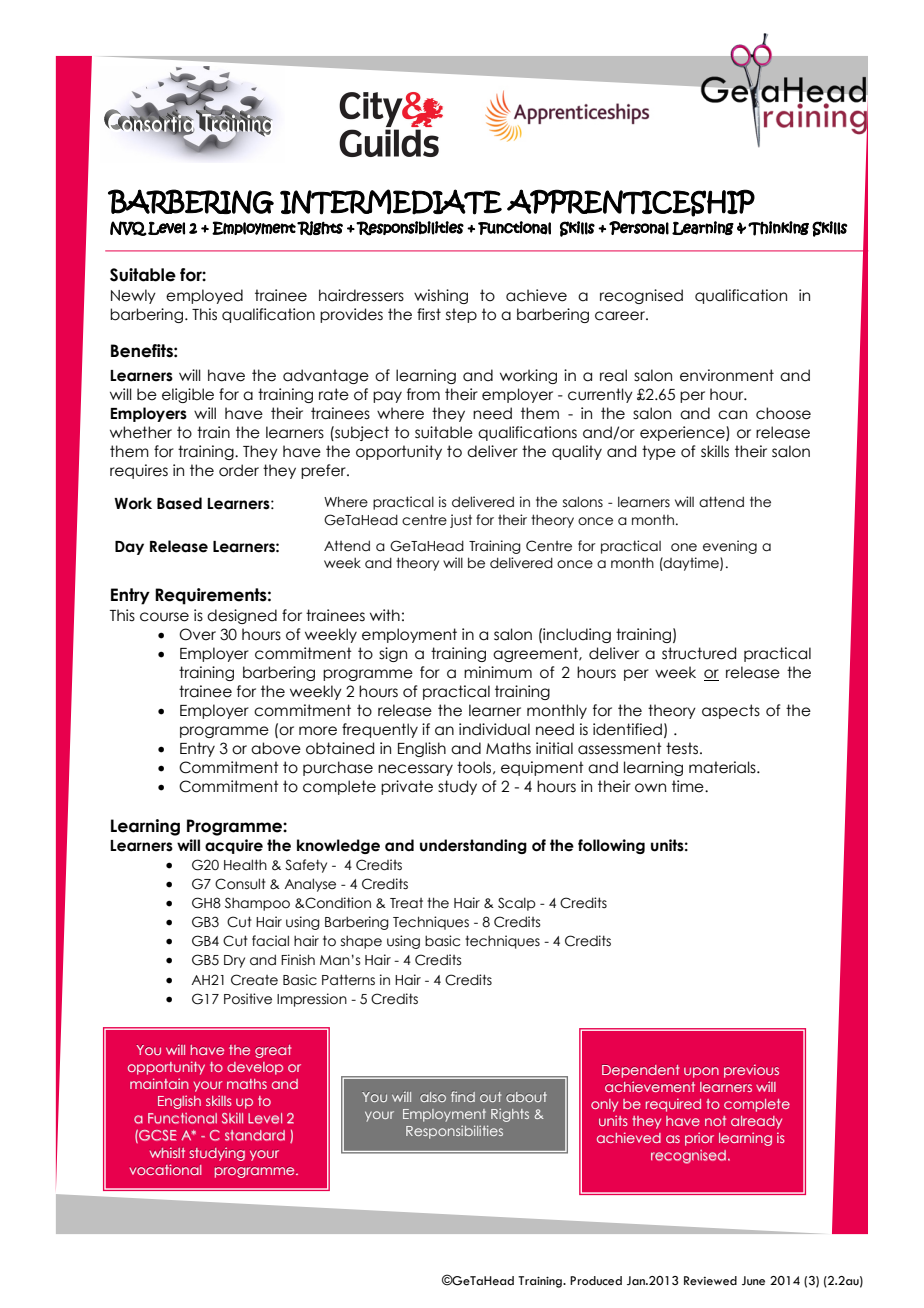 The image size is (924, 1308). Describe the element at coordinates (596, 1281) in the screenshot. I see `Produced` at that location.
